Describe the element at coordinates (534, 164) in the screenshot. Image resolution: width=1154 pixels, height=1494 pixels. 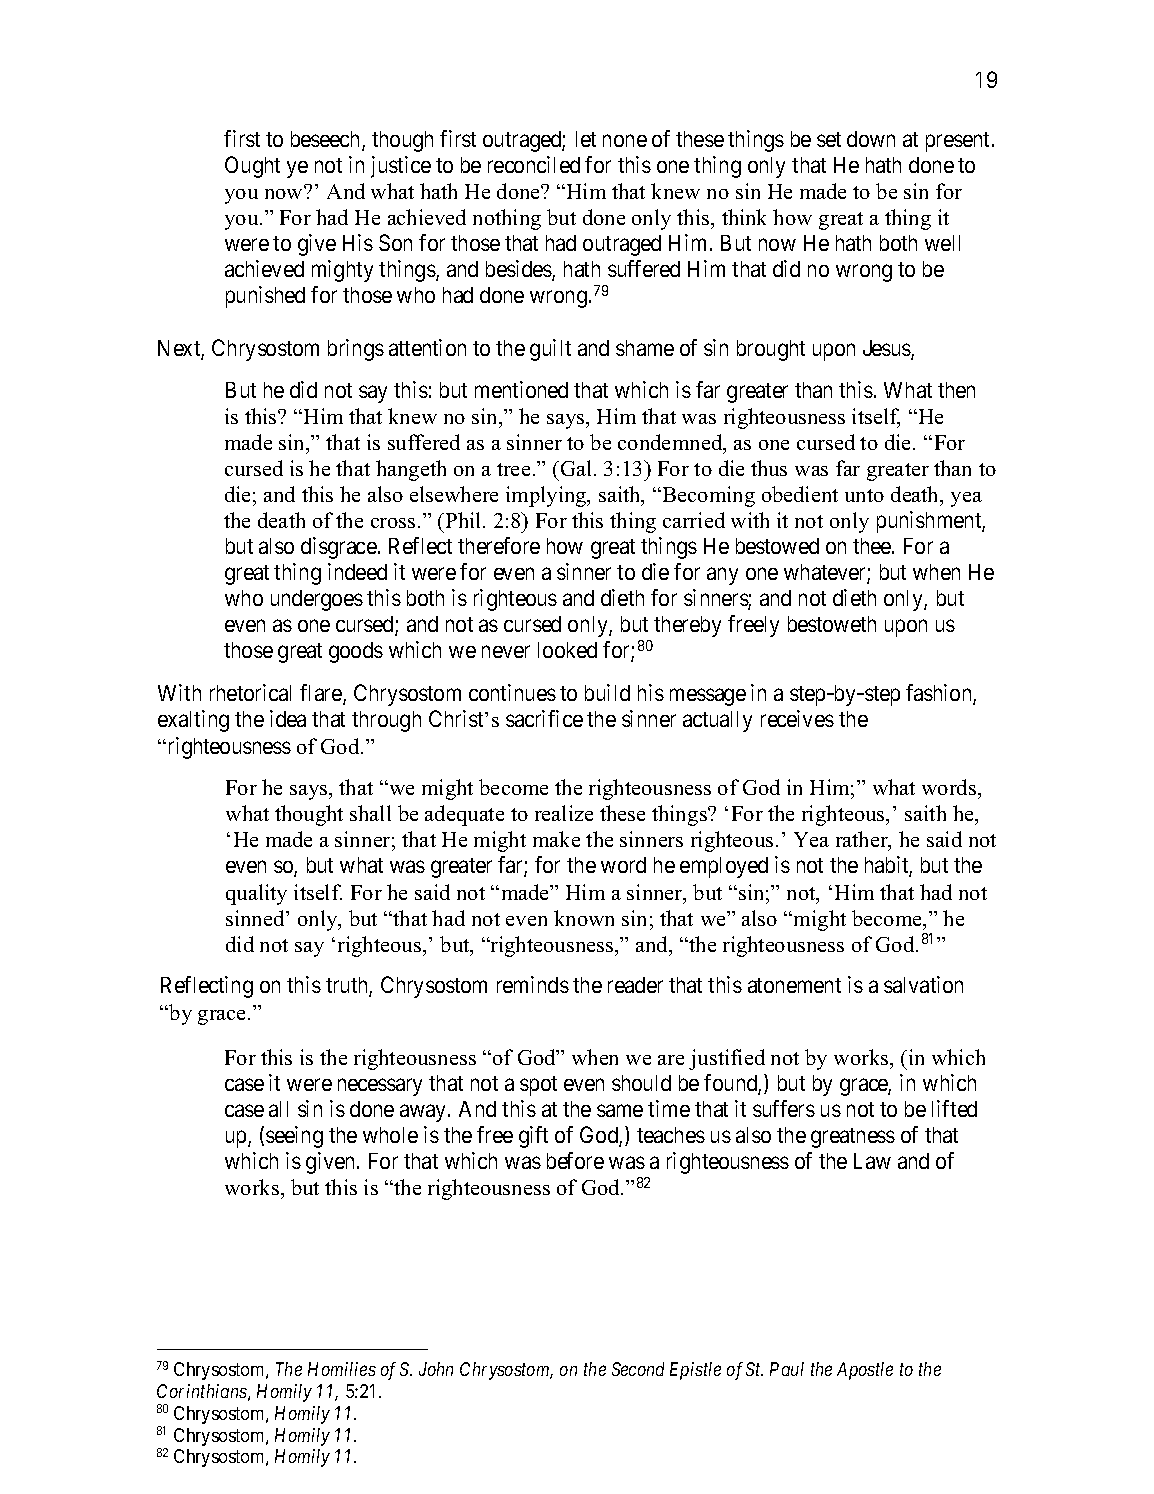
I see `reconciled` at that location.
